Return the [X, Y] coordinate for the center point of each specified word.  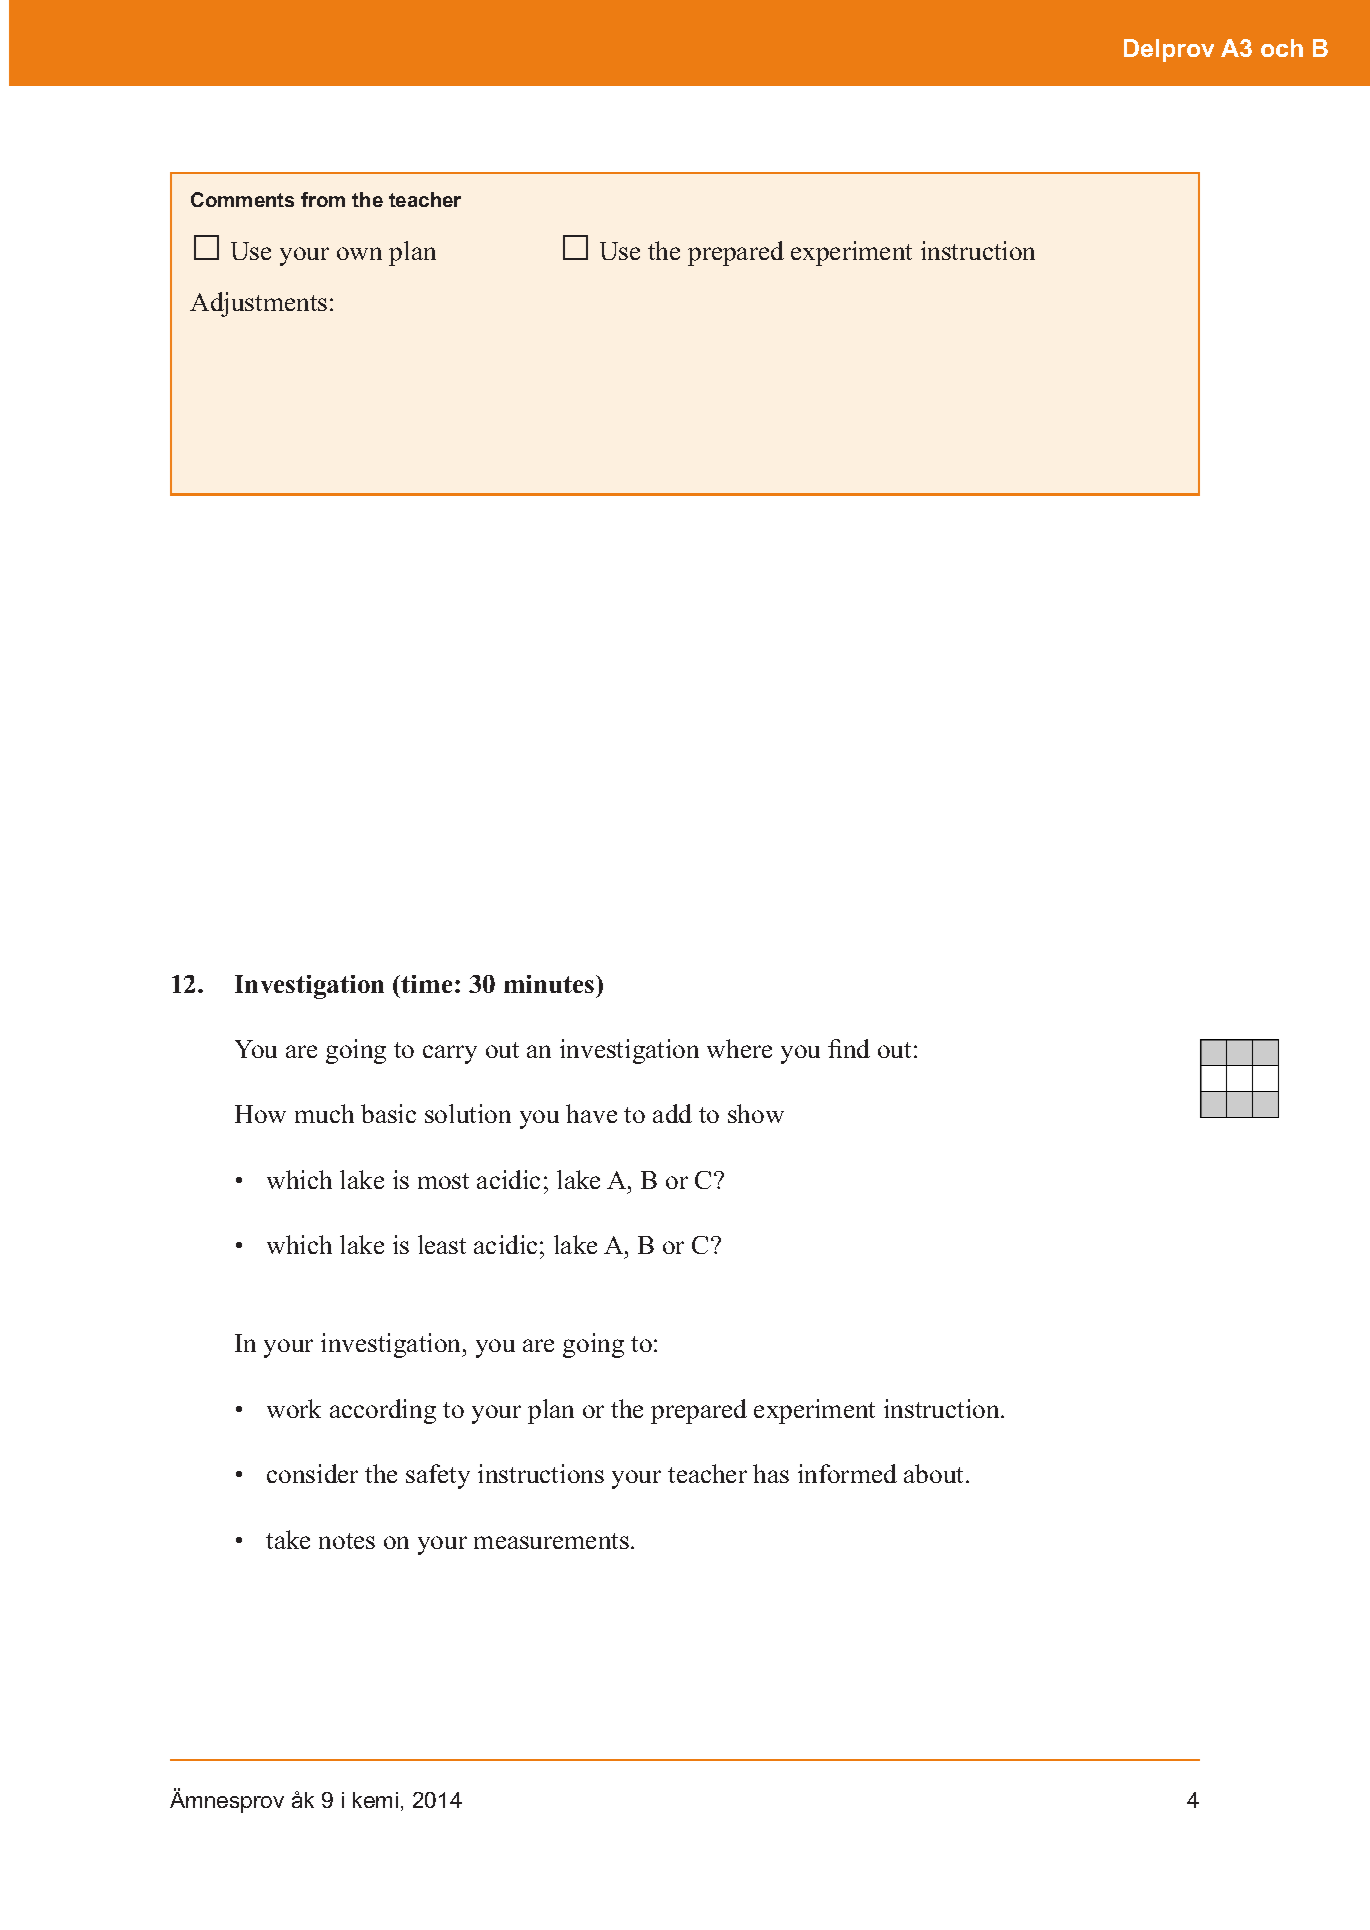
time [426, 984]
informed [847, 1473]
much [324, 1113]
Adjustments [258, 304]
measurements [551, 1541]
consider [312, 1473]
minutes [550, 984]
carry [450, 1054]
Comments [242, 199]
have [591, 1113]
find [849, 1048]
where [739, 1048]
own [359, 253]
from [323, 199]
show [756, 1113]
